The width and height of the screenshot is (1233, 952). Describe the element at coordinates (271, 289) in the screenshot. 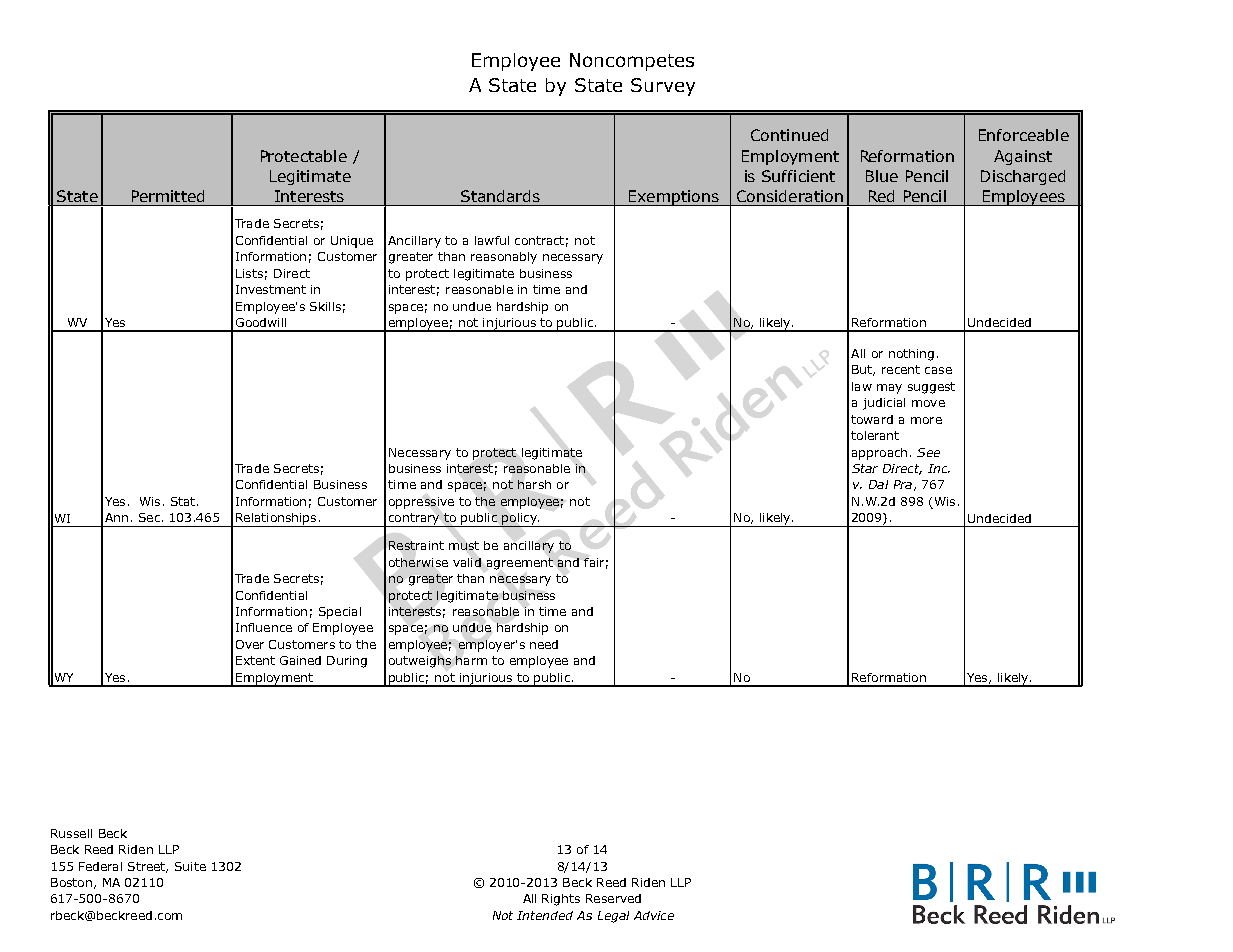

I see `Investment` at that location.
